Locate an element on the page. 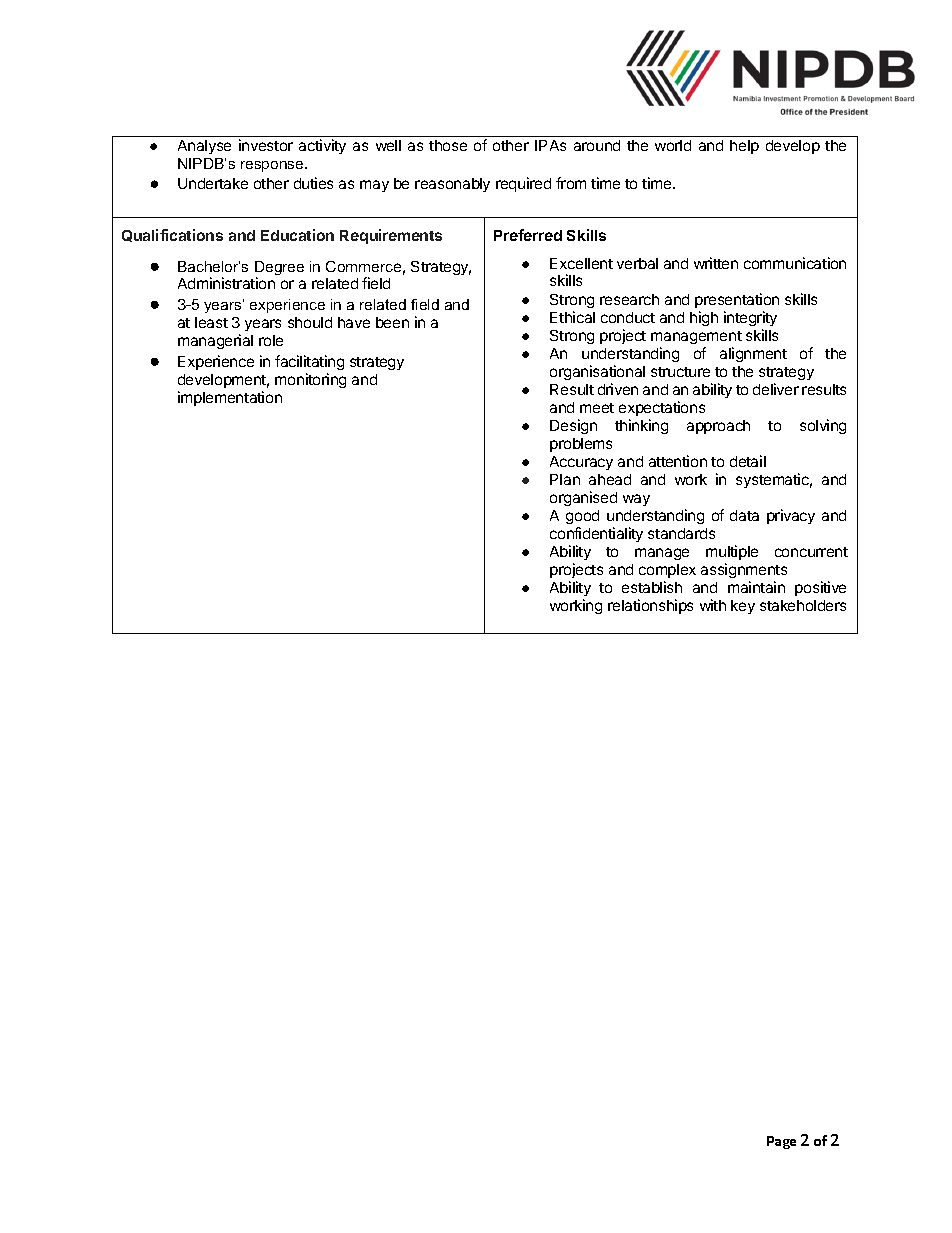 The height and width of the image is (1233, 952). Page is located at coordinates (781, 1142).
